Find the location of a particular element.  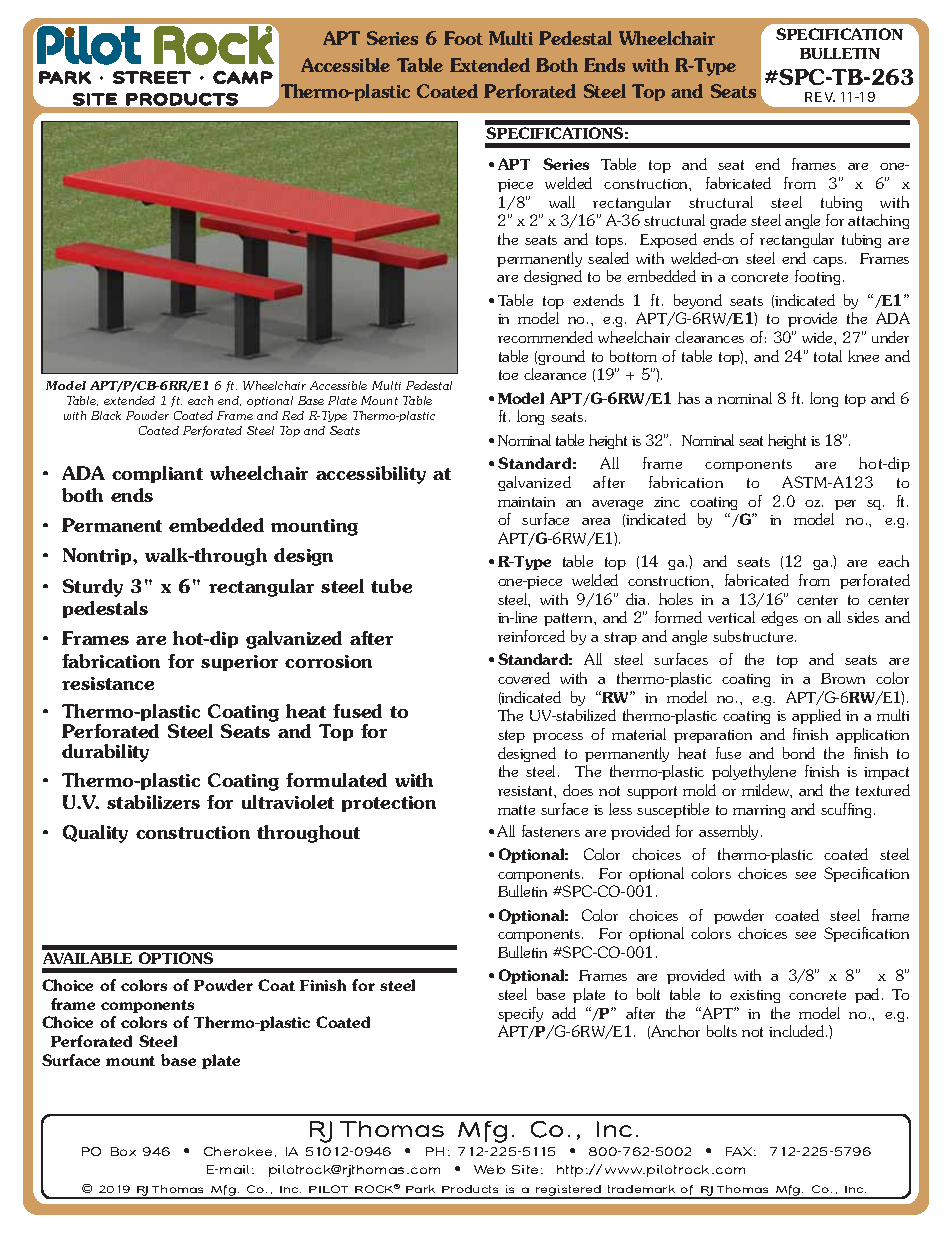

sealed is located at coordinates (608, 258).
